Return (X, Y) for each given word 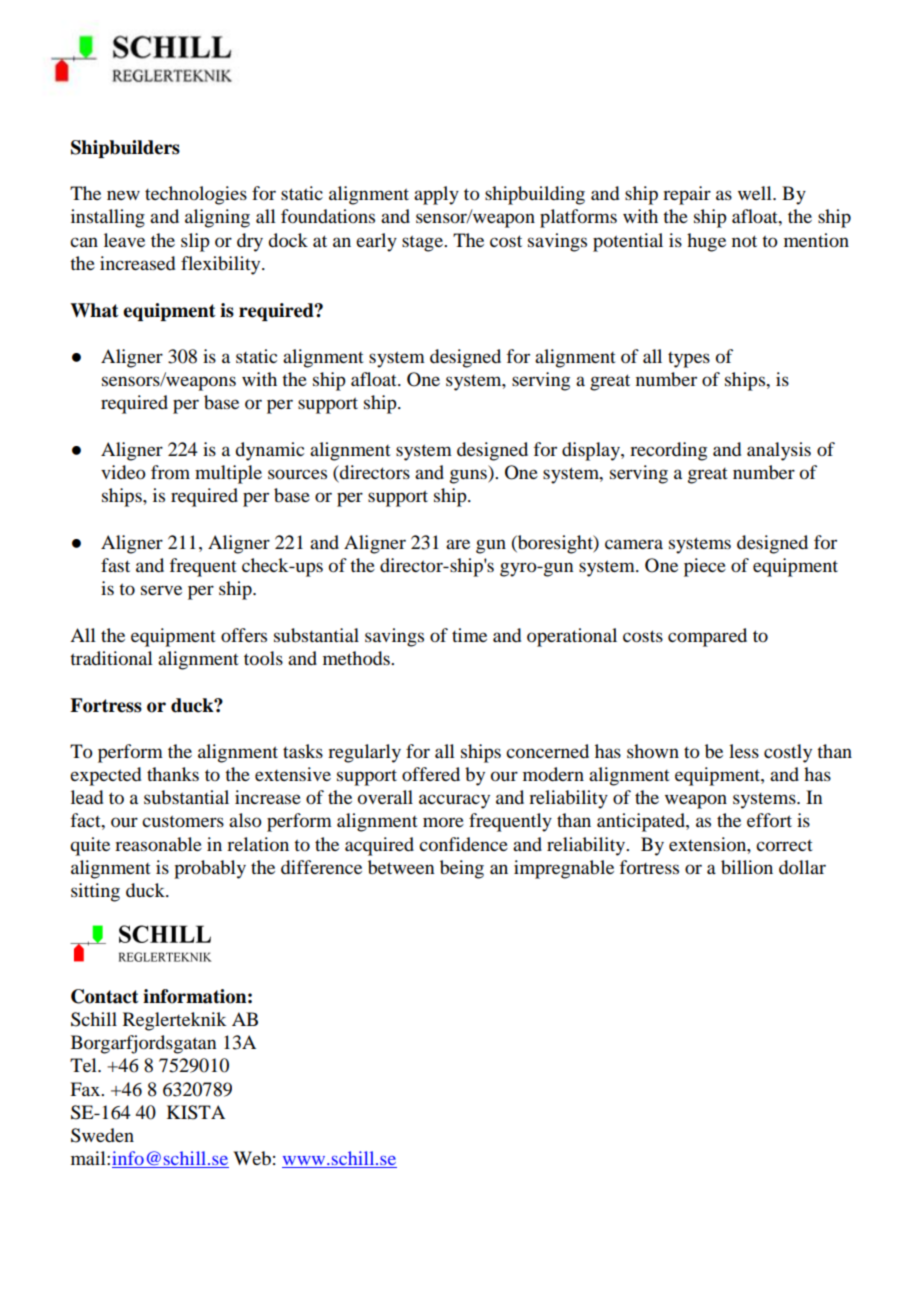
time (469, 635)
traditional (111, 658)
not (744, 241)
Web (252, 1158)
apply (436, 195)
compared (707, 637)
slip (195, 242)
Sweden (102, 1135)
